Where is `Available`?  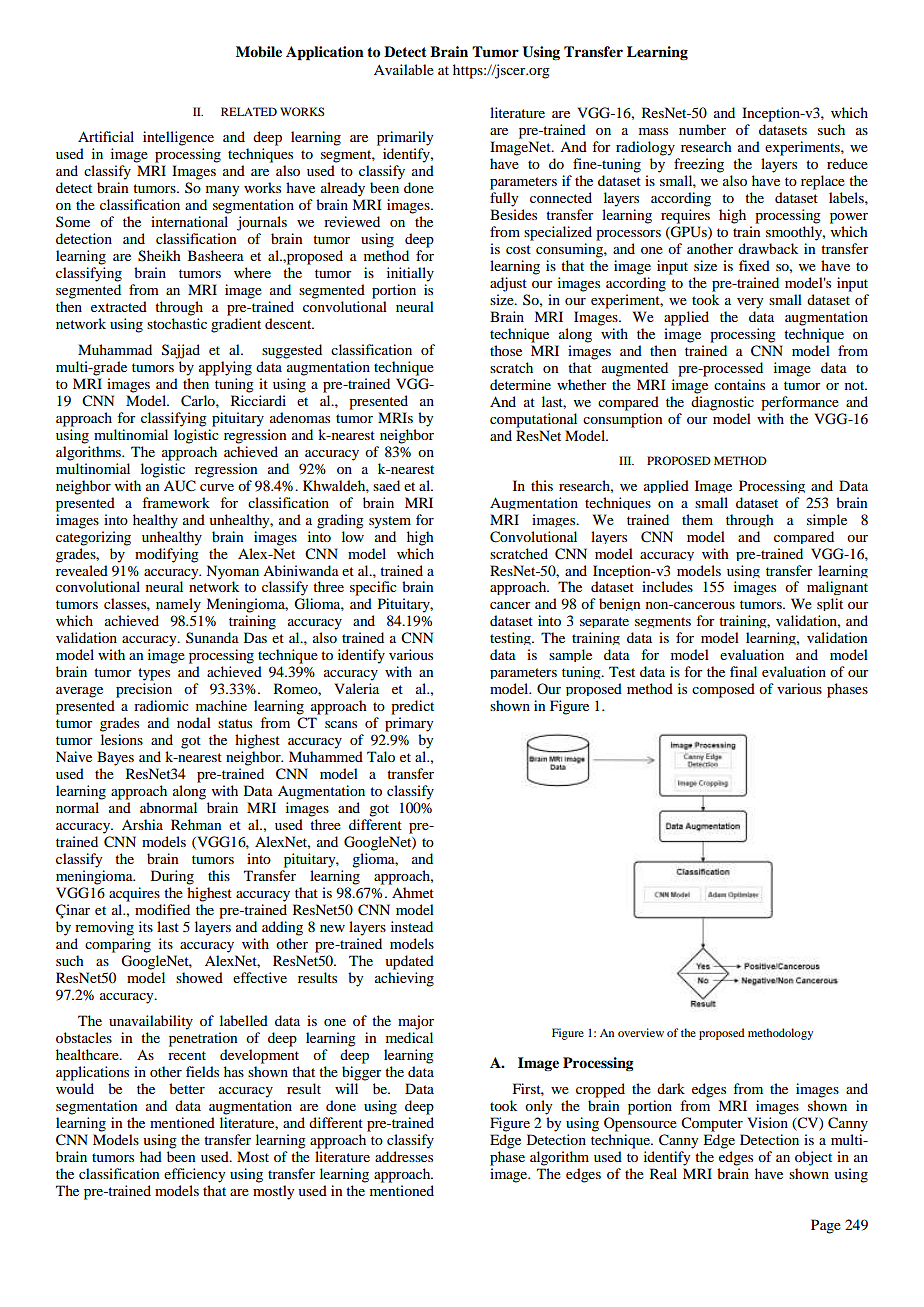 Available is located at coordinates (404, 69).
